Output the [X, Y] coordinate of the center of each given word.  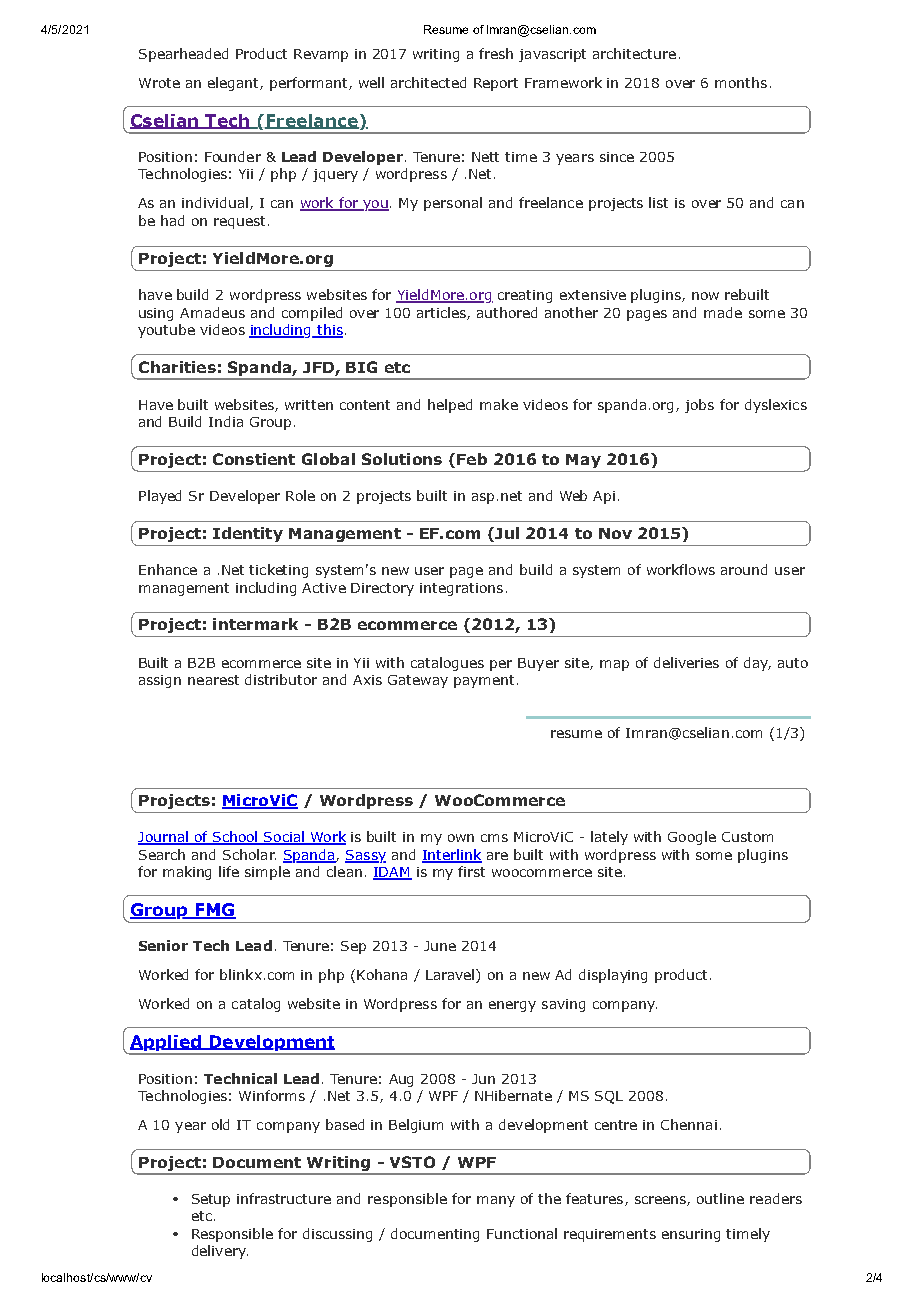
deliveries [686, 662]
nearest [213, 680]
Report [496, 84]
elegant [234, 84]
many [496, 1201]
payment [484, 681]
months [741, 82]
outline [720, 1198]
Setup [211, 1200]
